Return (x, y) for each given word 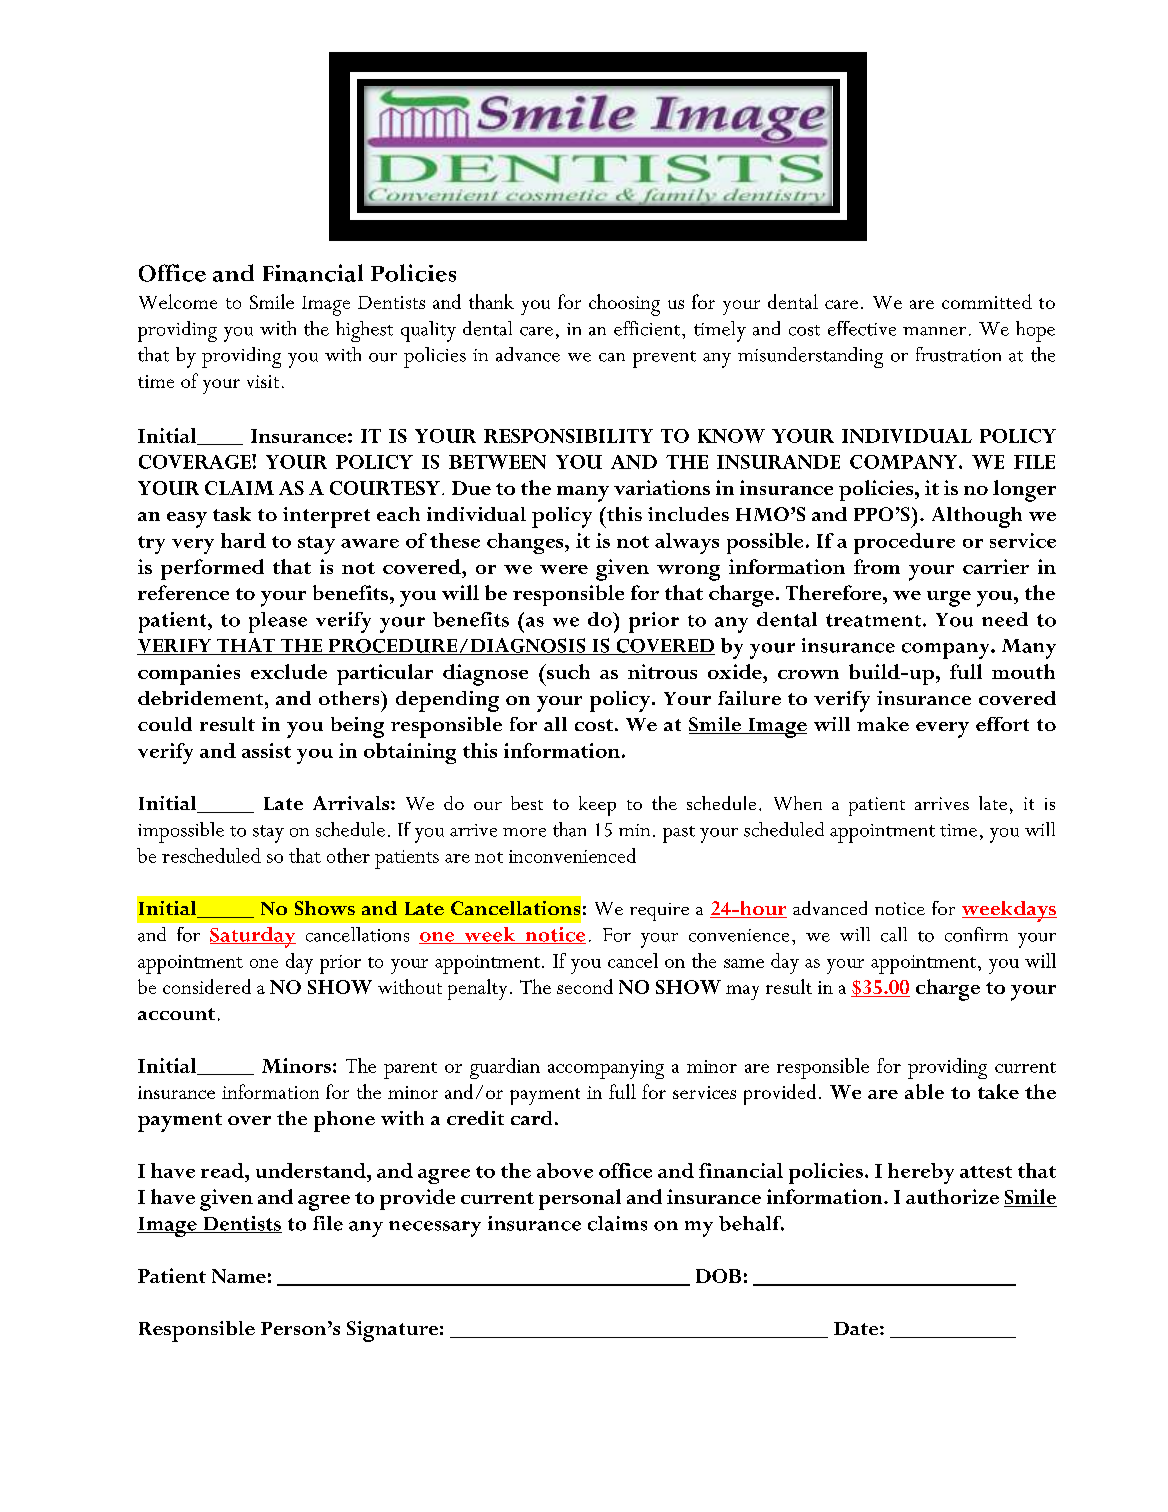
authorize (952, 1196)
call (894, 934)
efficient (648, 328)
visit (263, 381)
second (585, 986)
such (567, 671)
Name (239, 1276)
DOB (718, 1276)
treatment (875, 620)
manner (934, 331)
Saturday (253, 937)
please (278, 622)
